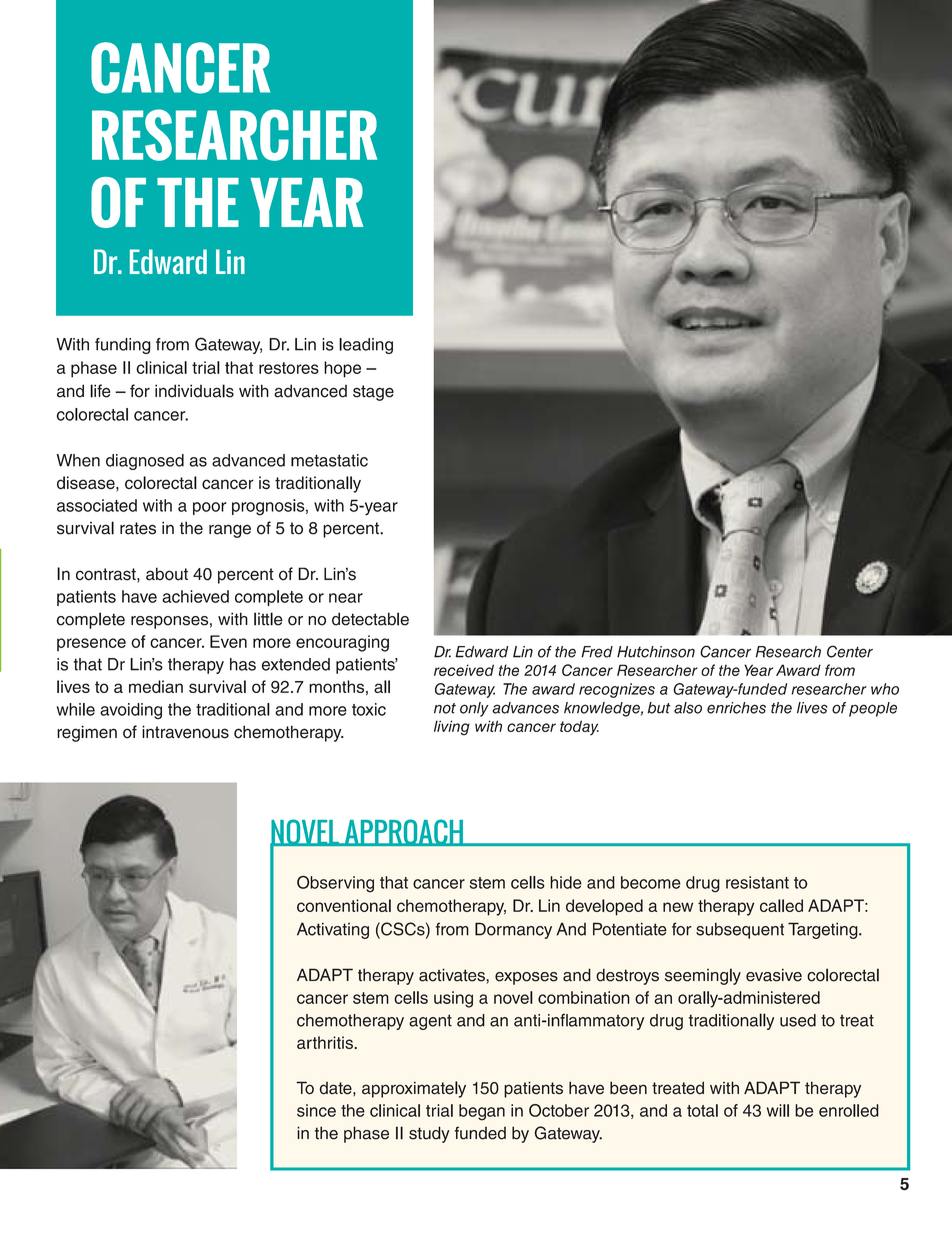 This image has height=1233, width=952. Describe the element at coordinates (373, 393) in the image. I see `stage` at that location.
